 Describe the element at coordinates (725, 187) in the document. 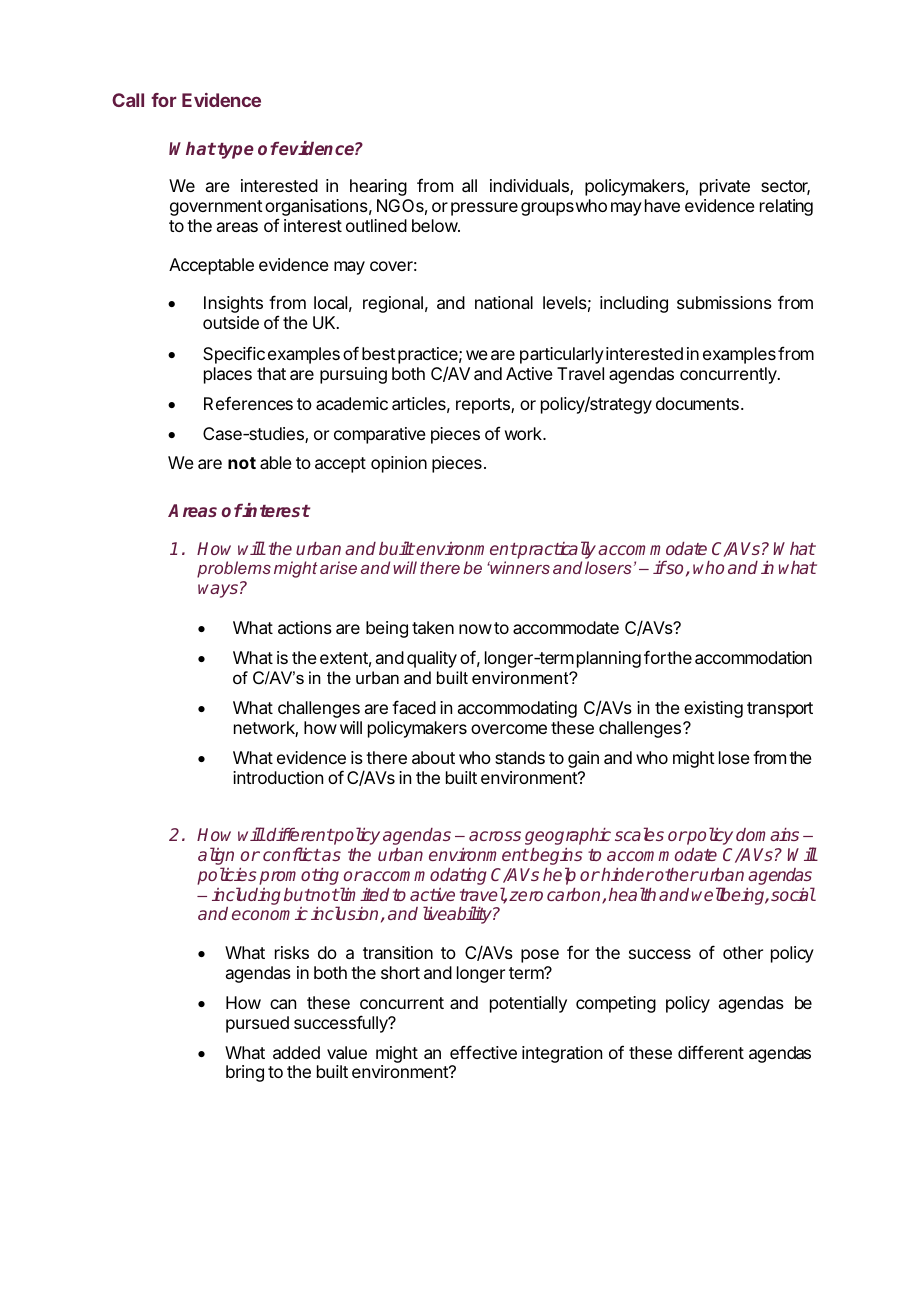

I see `private` at that location.
